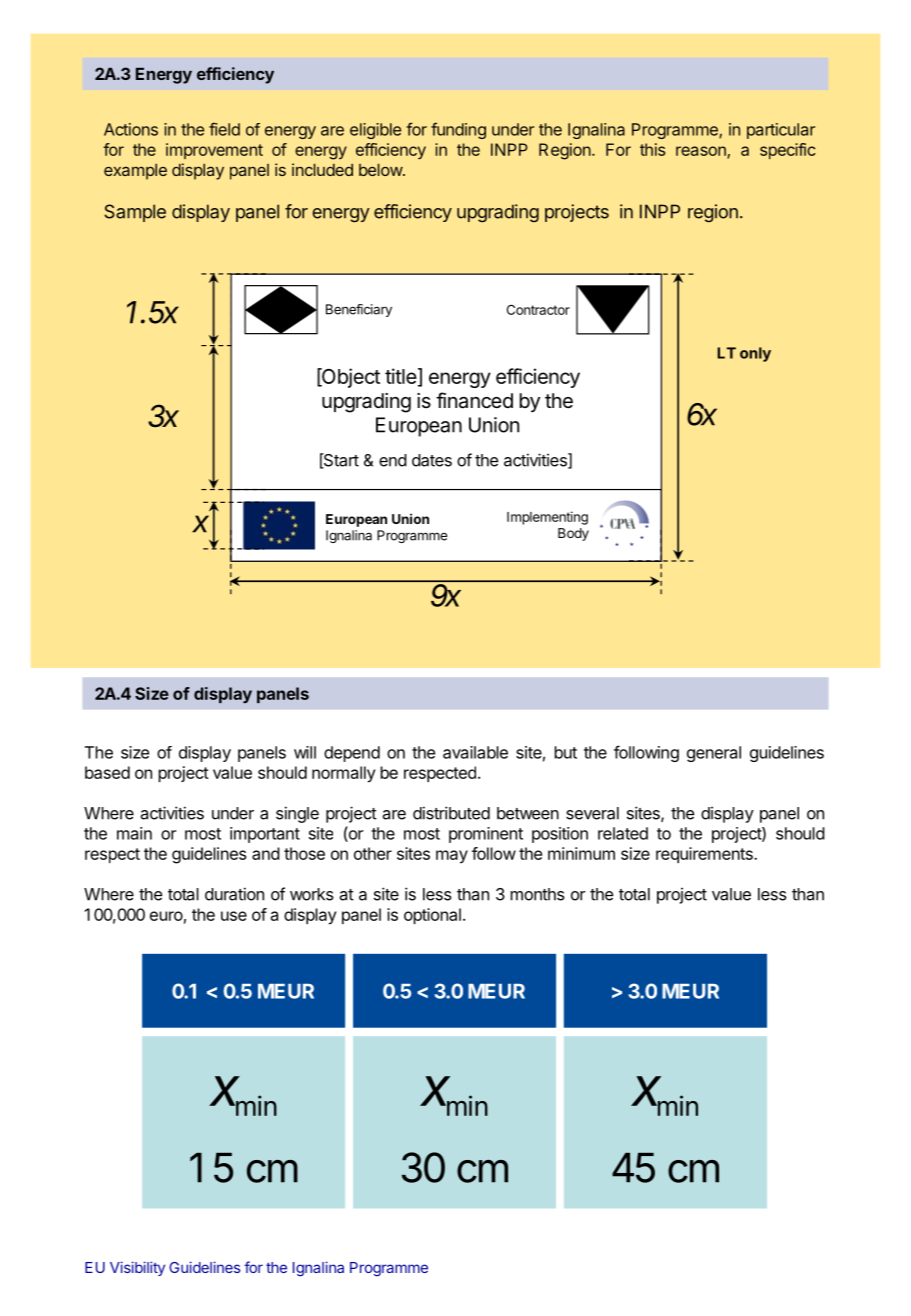  What do you see at coordinates (714, 754) in the screenshot?
I see `general` at bounding box center [714, 754].
